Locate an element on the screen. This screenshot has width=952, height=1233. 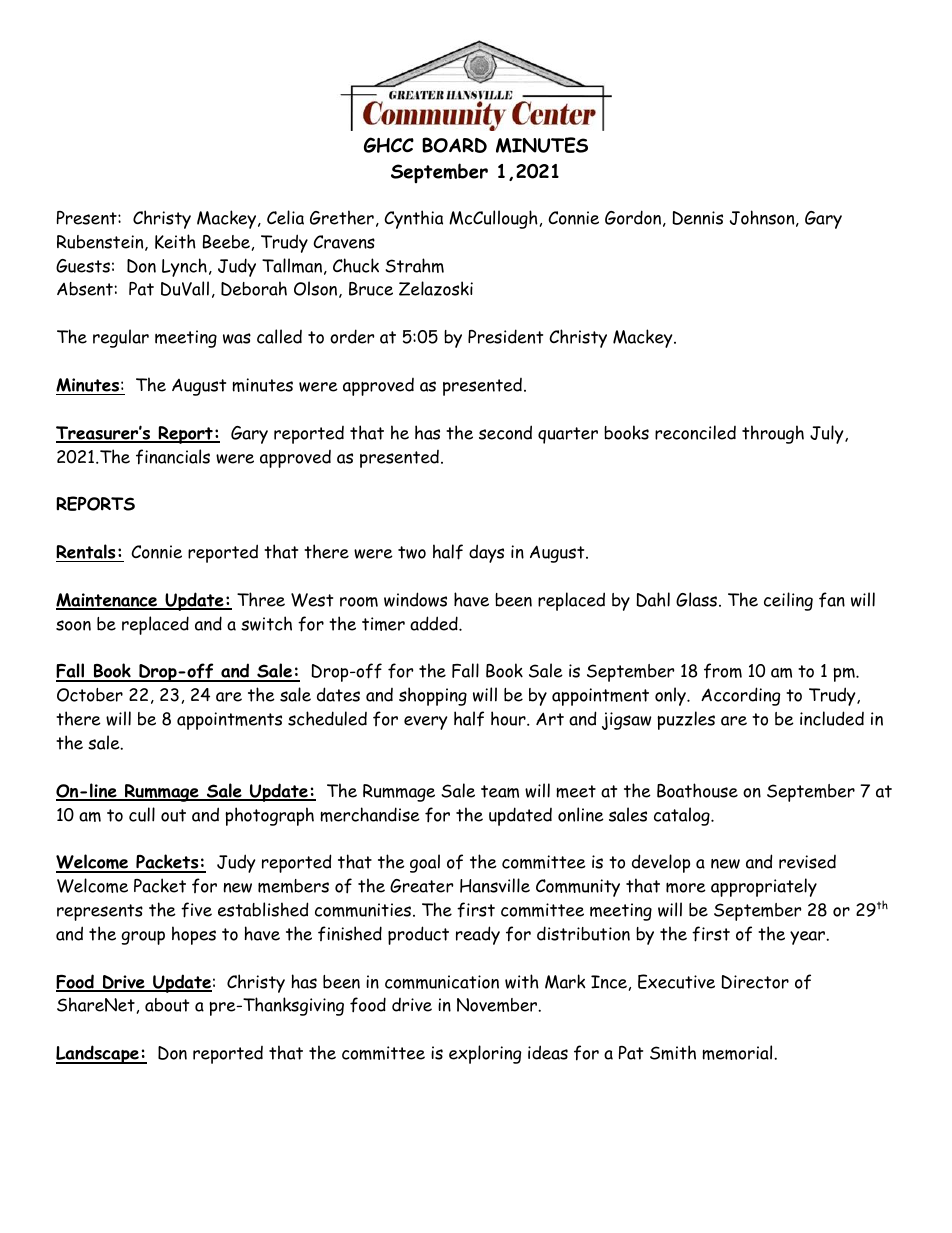
about is located at coordinates (167, 1005).
